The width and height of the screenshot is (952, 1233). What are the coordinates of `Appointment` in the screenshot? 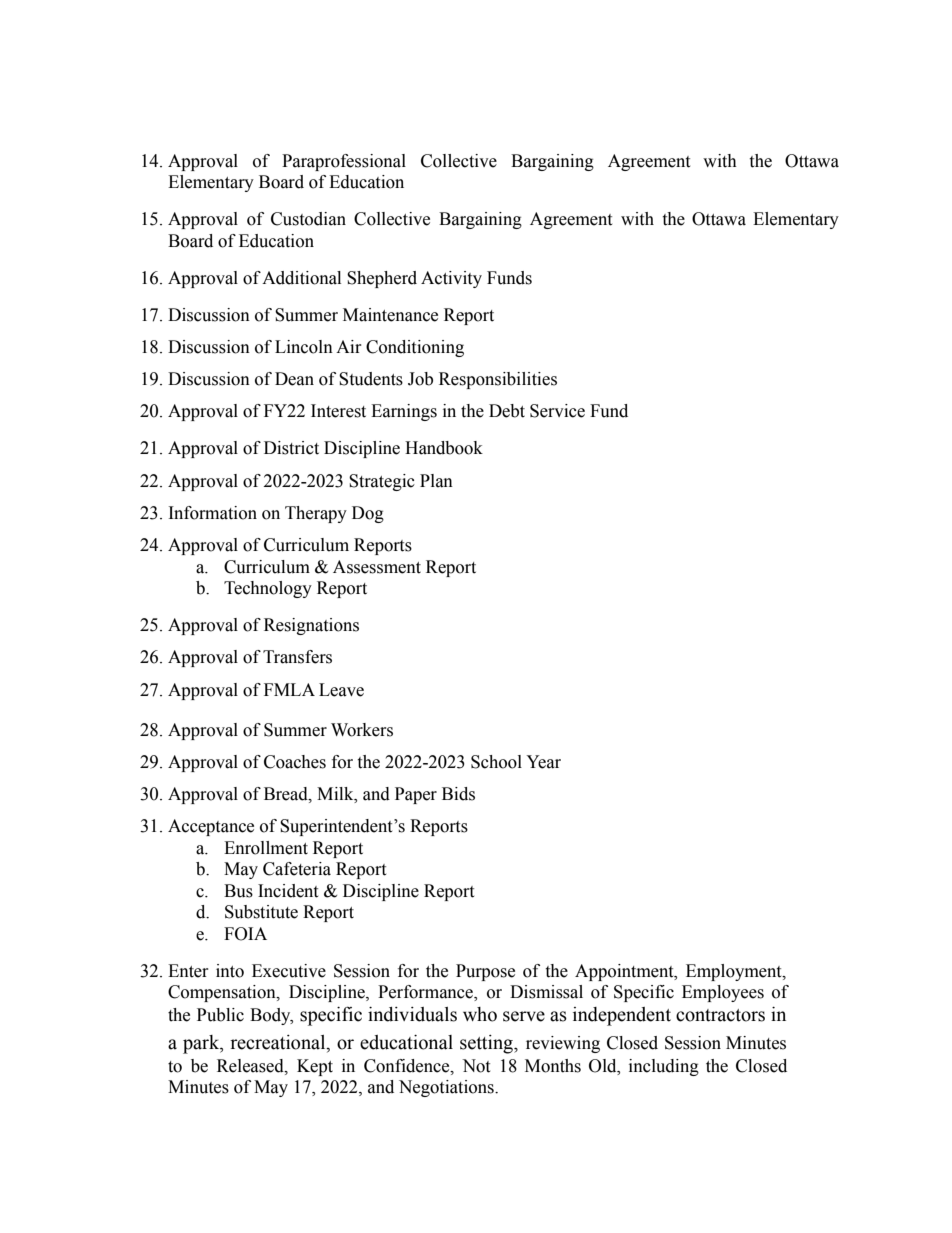 It's located at (625, 972).
